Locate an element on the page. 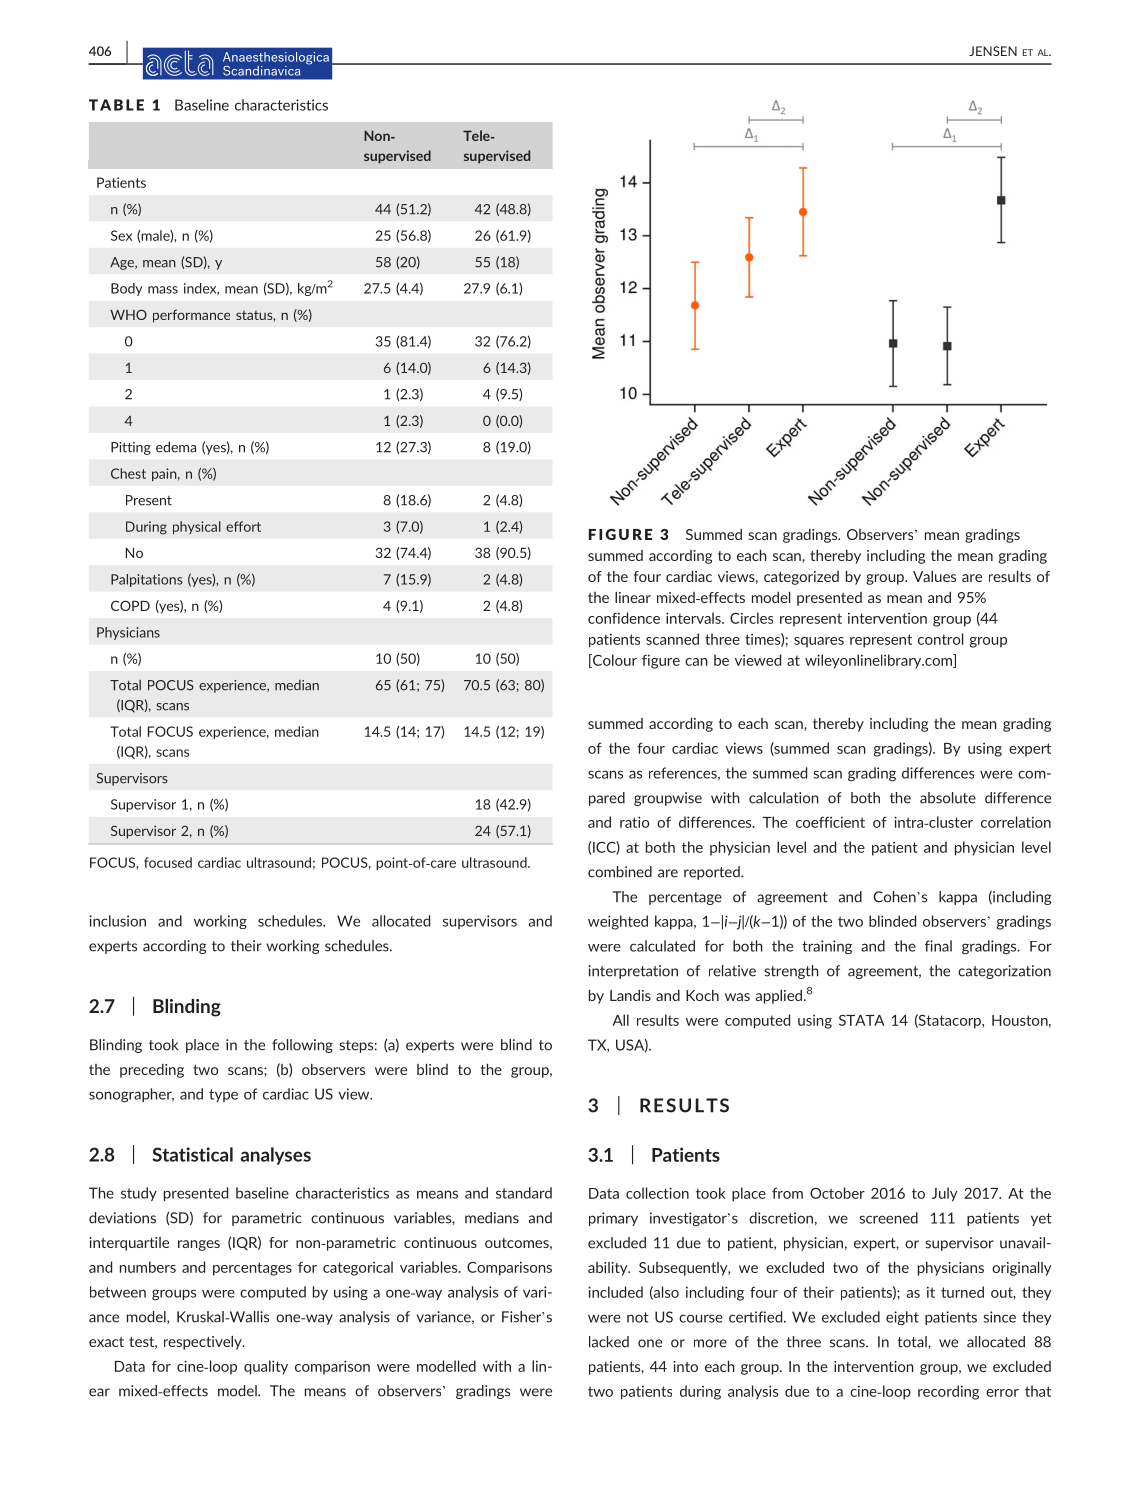 The height and width of the page is (1494, 1137). Values is located at coordinates (934, 576).
